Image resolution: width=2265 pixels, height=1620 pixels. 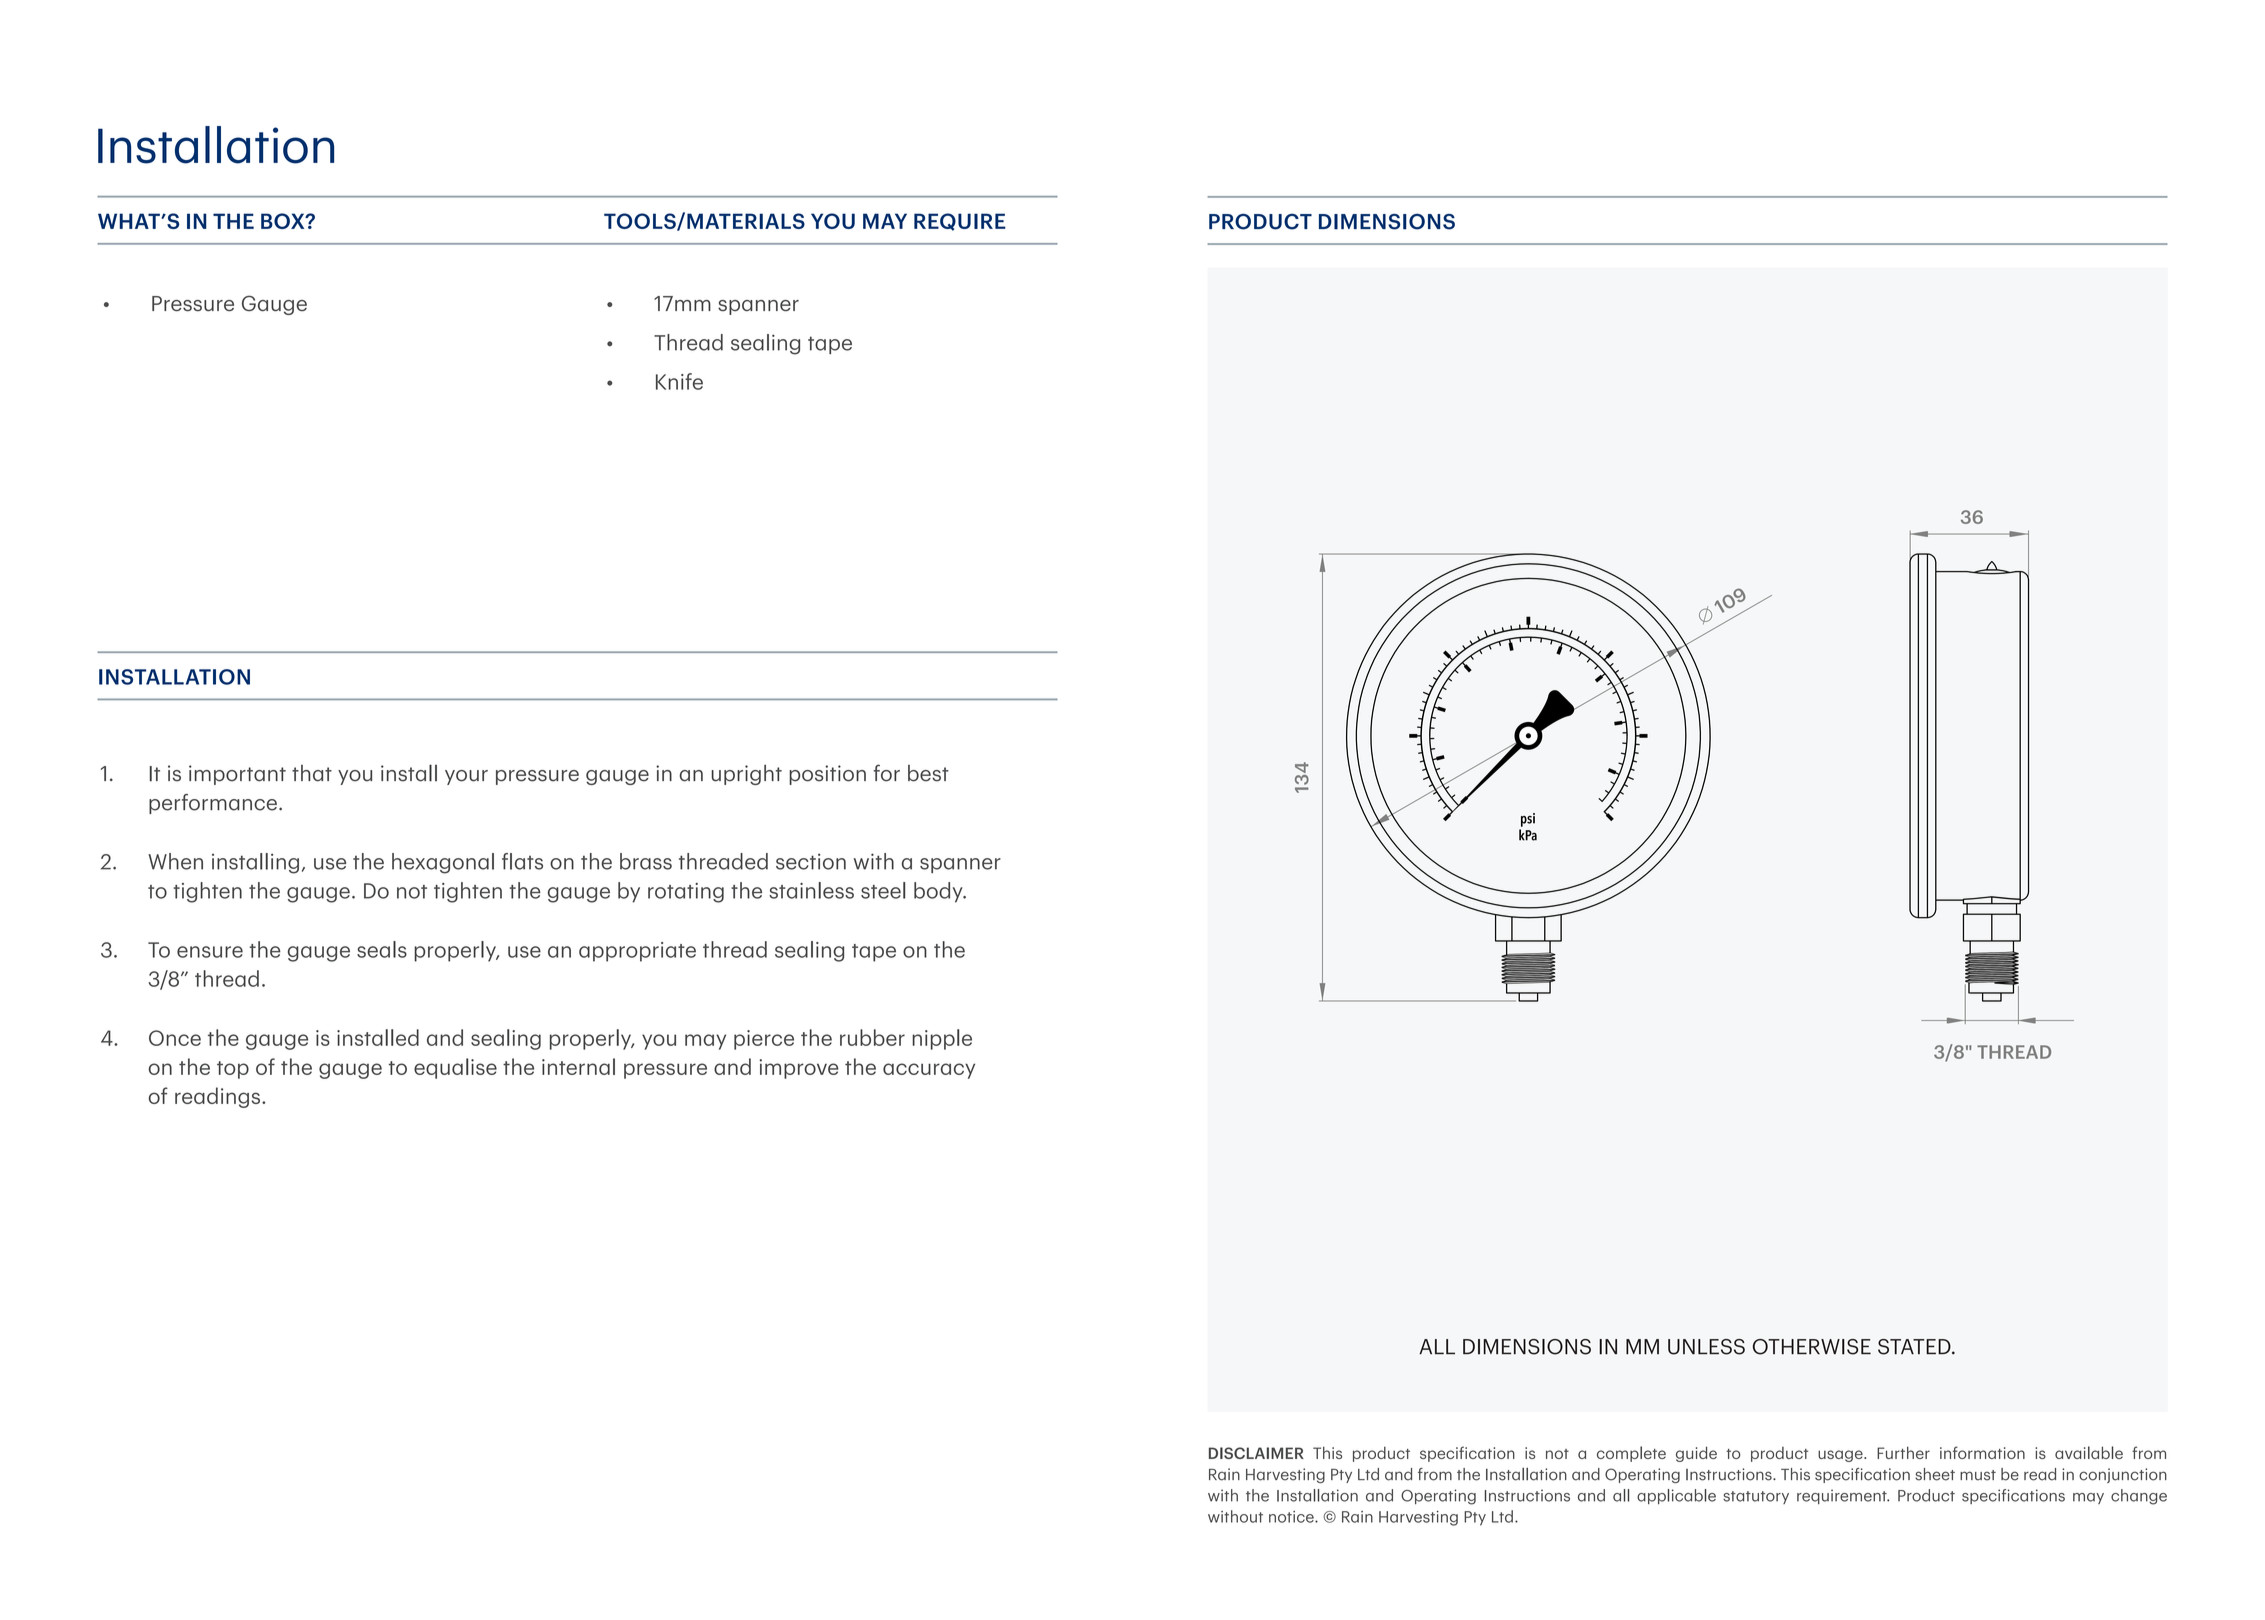 I want to click on equalise, so click(x=455, y=1068).
